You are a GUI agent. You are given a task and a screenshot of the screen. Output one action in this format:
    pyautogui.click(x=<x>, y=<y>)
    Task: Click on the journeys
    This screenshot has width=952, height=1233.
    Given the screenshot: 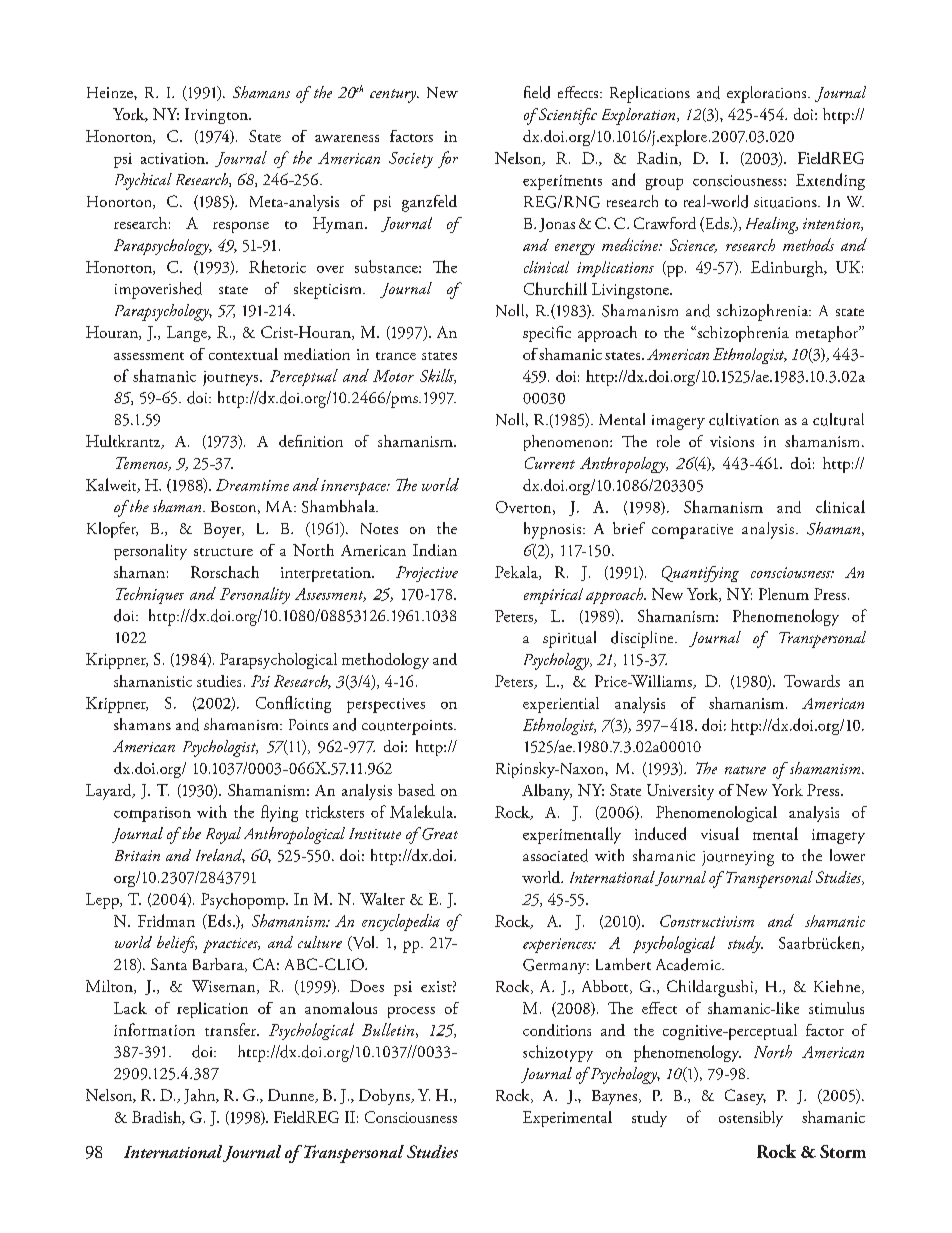 What is the action you would take?
    pyautogui.click(x=232, y=378)
